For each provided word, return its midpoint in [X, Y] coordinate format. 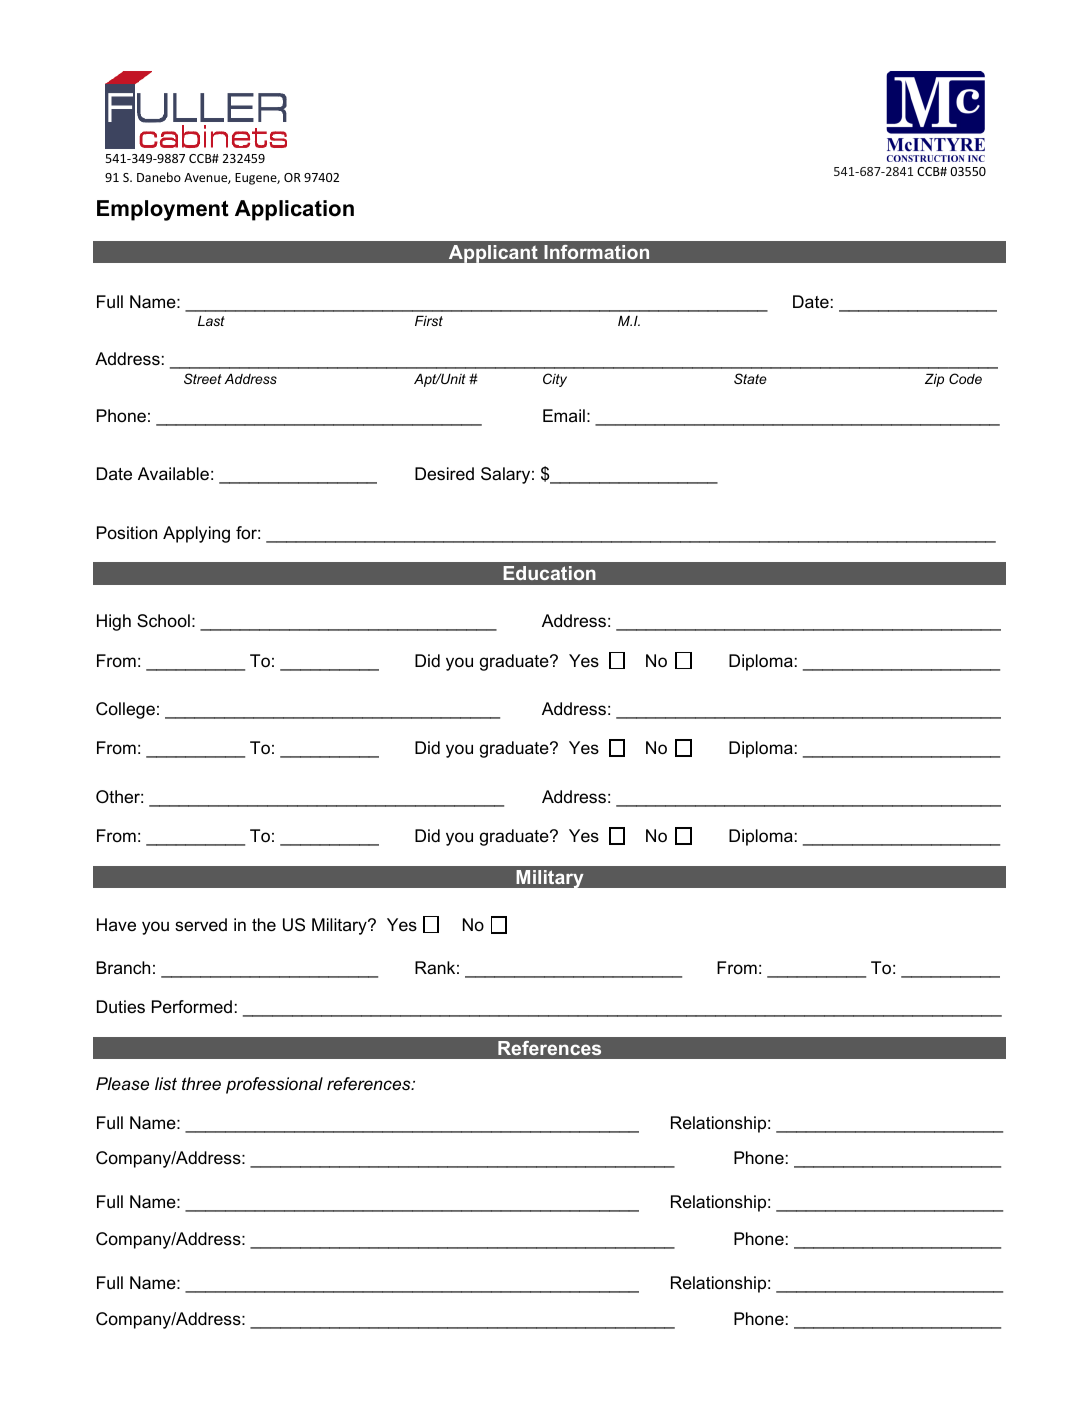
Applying [196, 534]
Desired [444, 474]
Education [549, 573]
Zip [934, 380]
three [201, 1084]
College [125, 710]
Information [596, 252]
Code [965, 378]
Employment [163, 210]
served [201, 925]
